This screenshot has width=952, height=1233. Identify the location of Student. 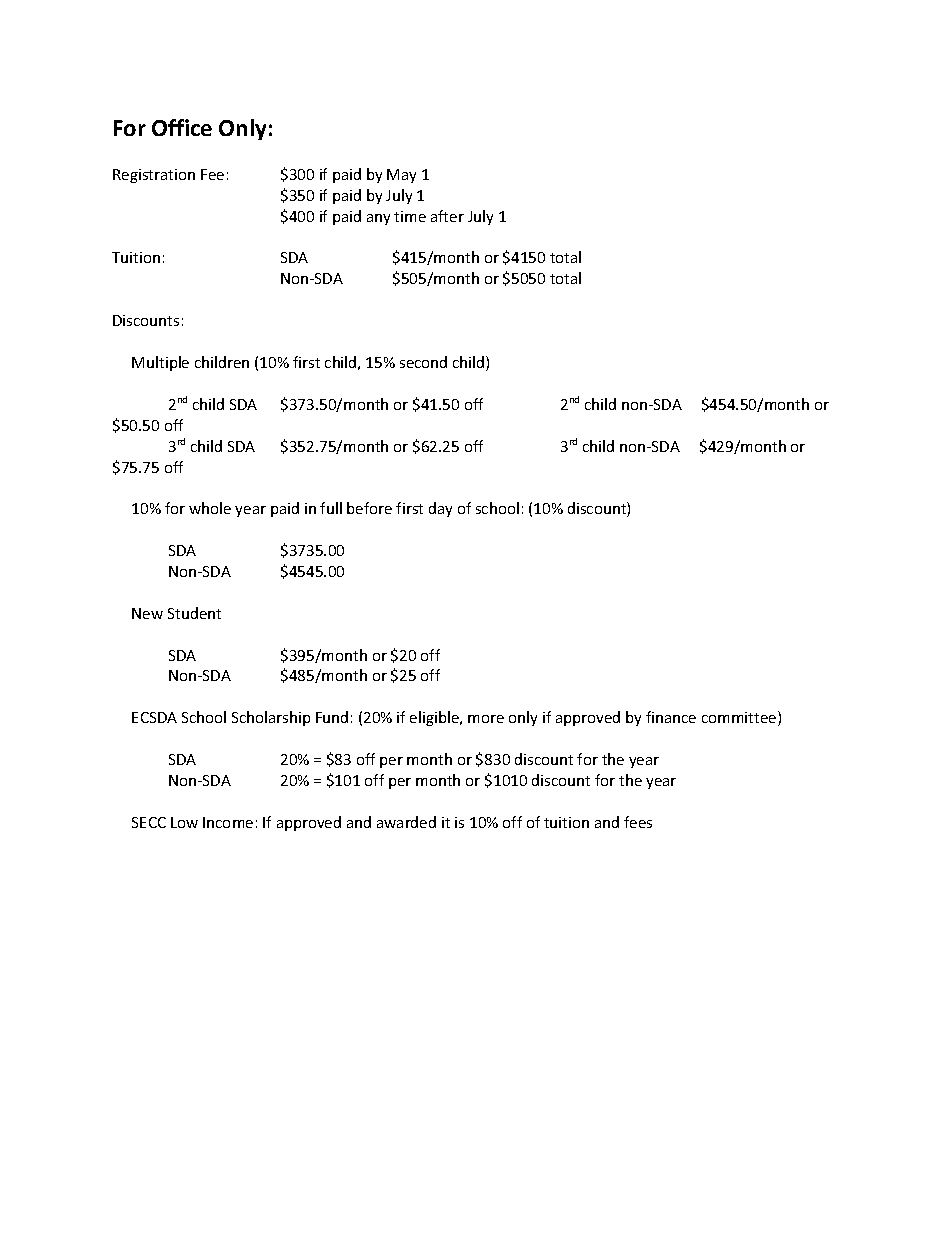
(194, 613).
